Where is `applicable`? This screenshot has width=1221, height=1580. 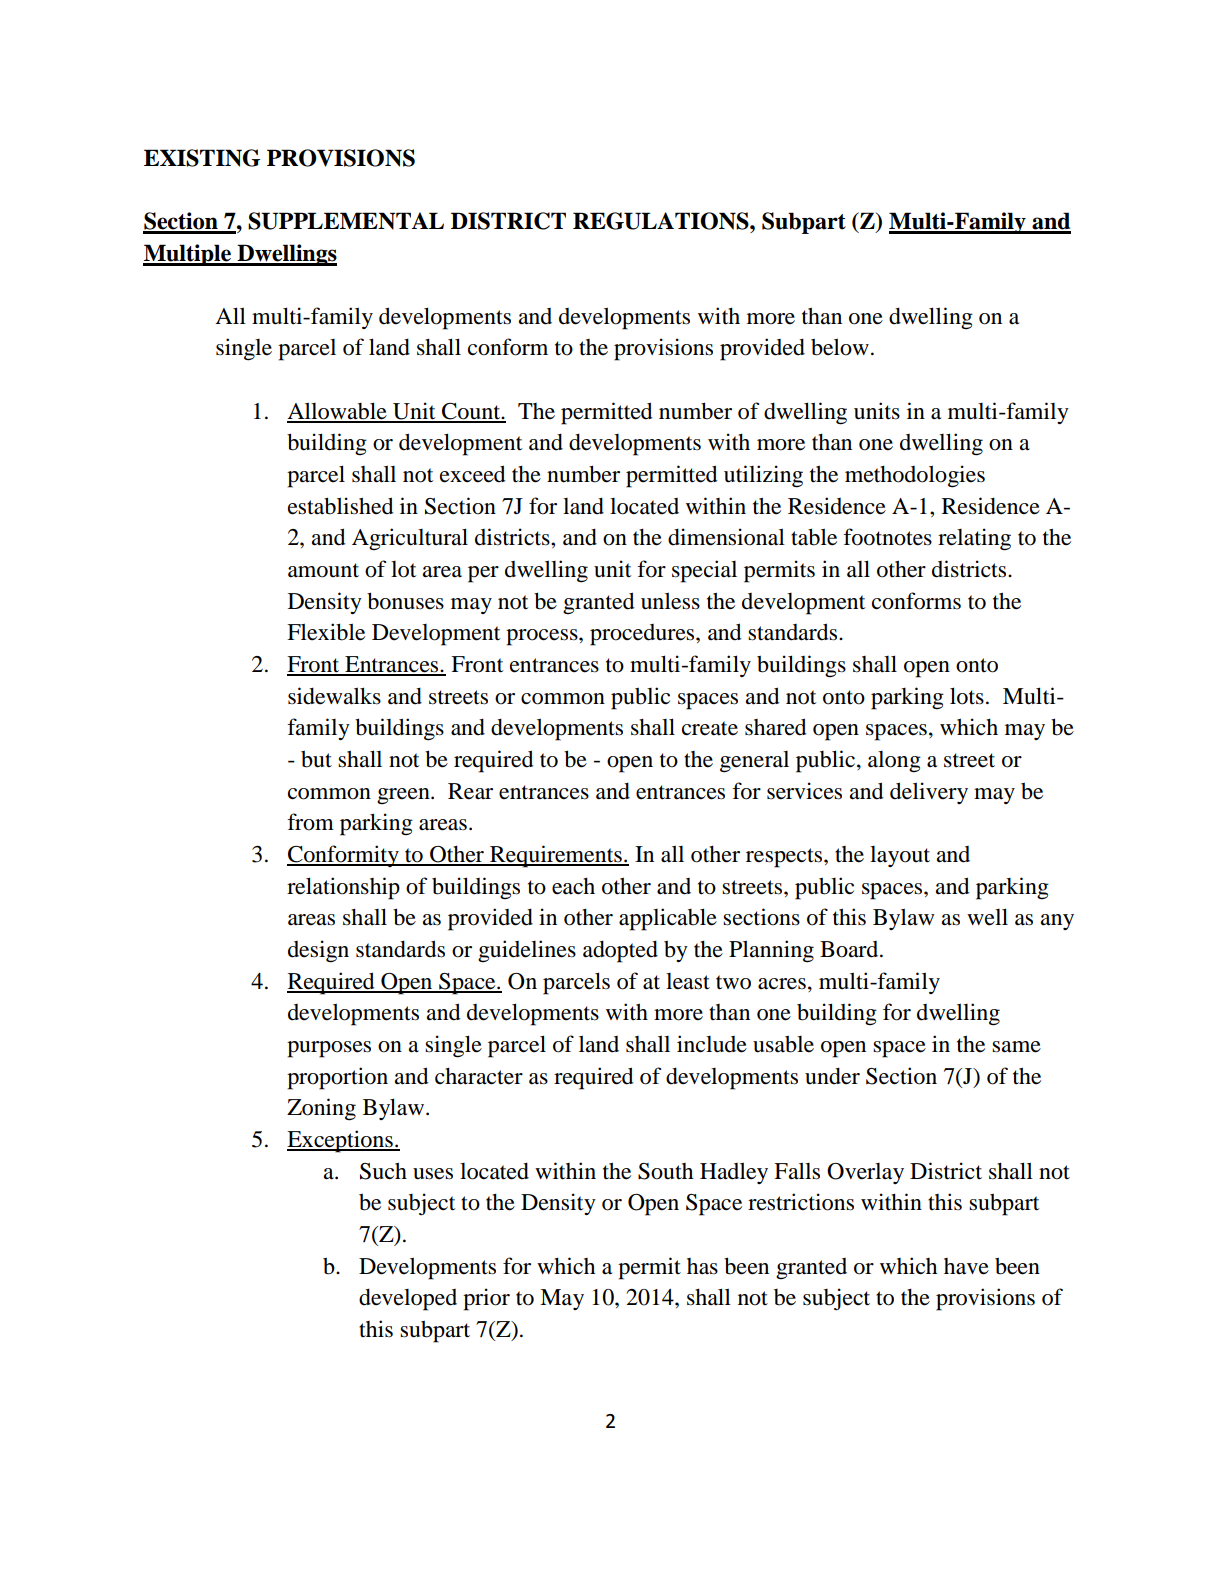 applicable is located at coordinates (668, 919).
